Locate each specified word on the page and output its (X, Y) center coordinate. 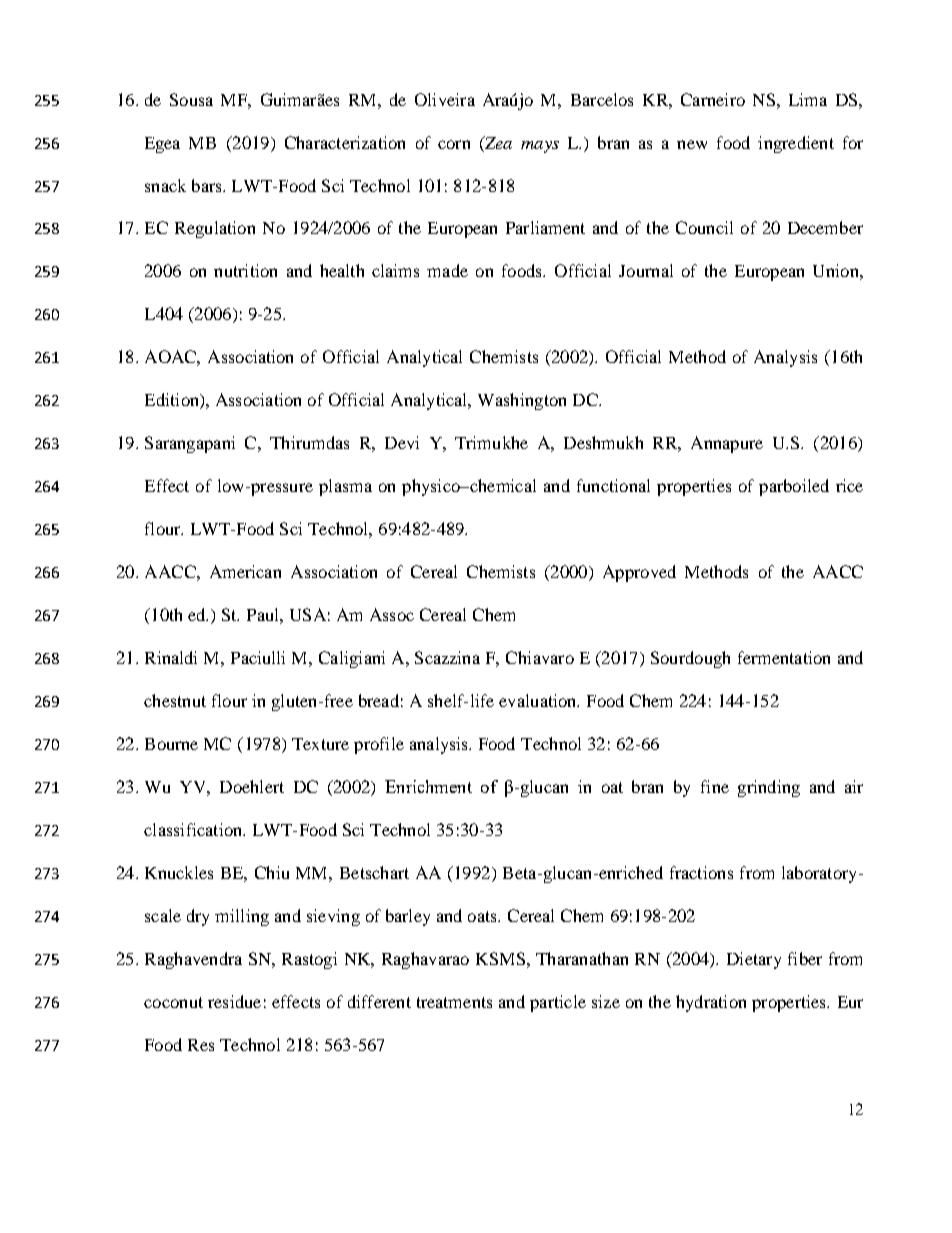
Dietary (754, 960)
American (245, 571)
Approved (639, 573)
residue (234, 1001)
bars (208, 185)
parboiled (794, 487)
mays (540, 147)
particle (558, 1003)
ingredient (796, 144)
